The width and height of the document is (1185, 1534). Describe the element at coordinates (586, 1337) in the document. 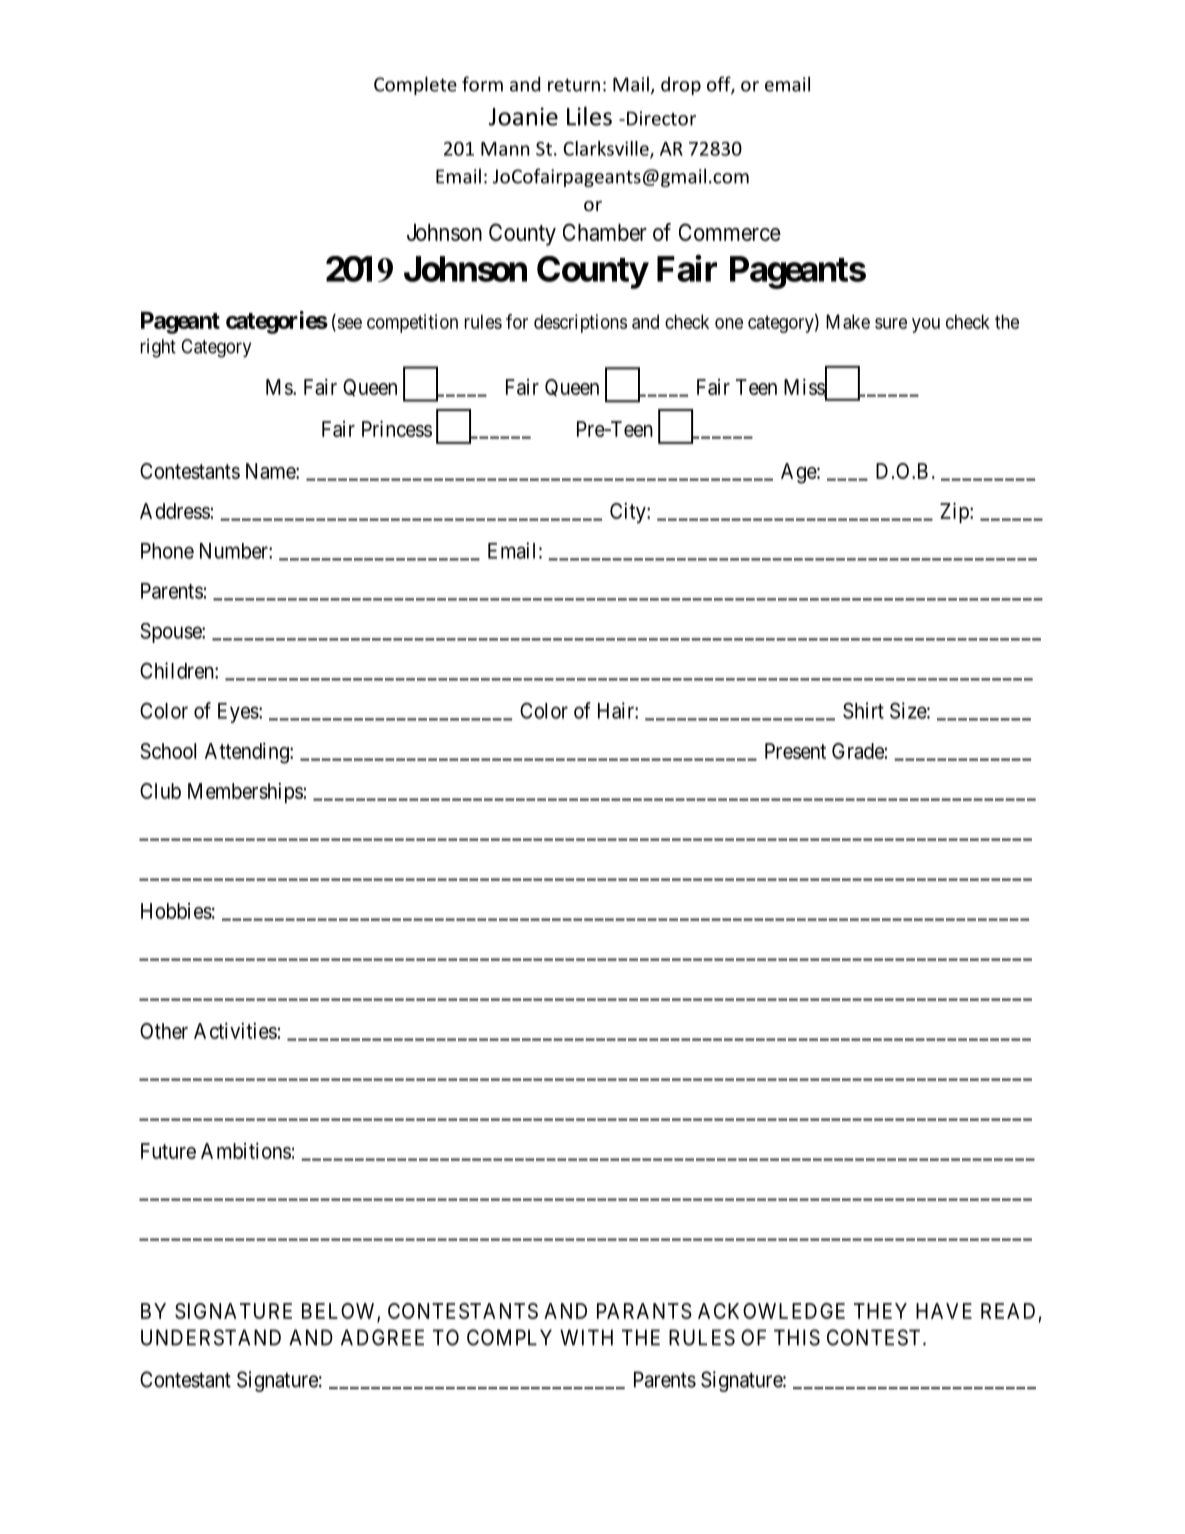

I see `WITH` at that location.
